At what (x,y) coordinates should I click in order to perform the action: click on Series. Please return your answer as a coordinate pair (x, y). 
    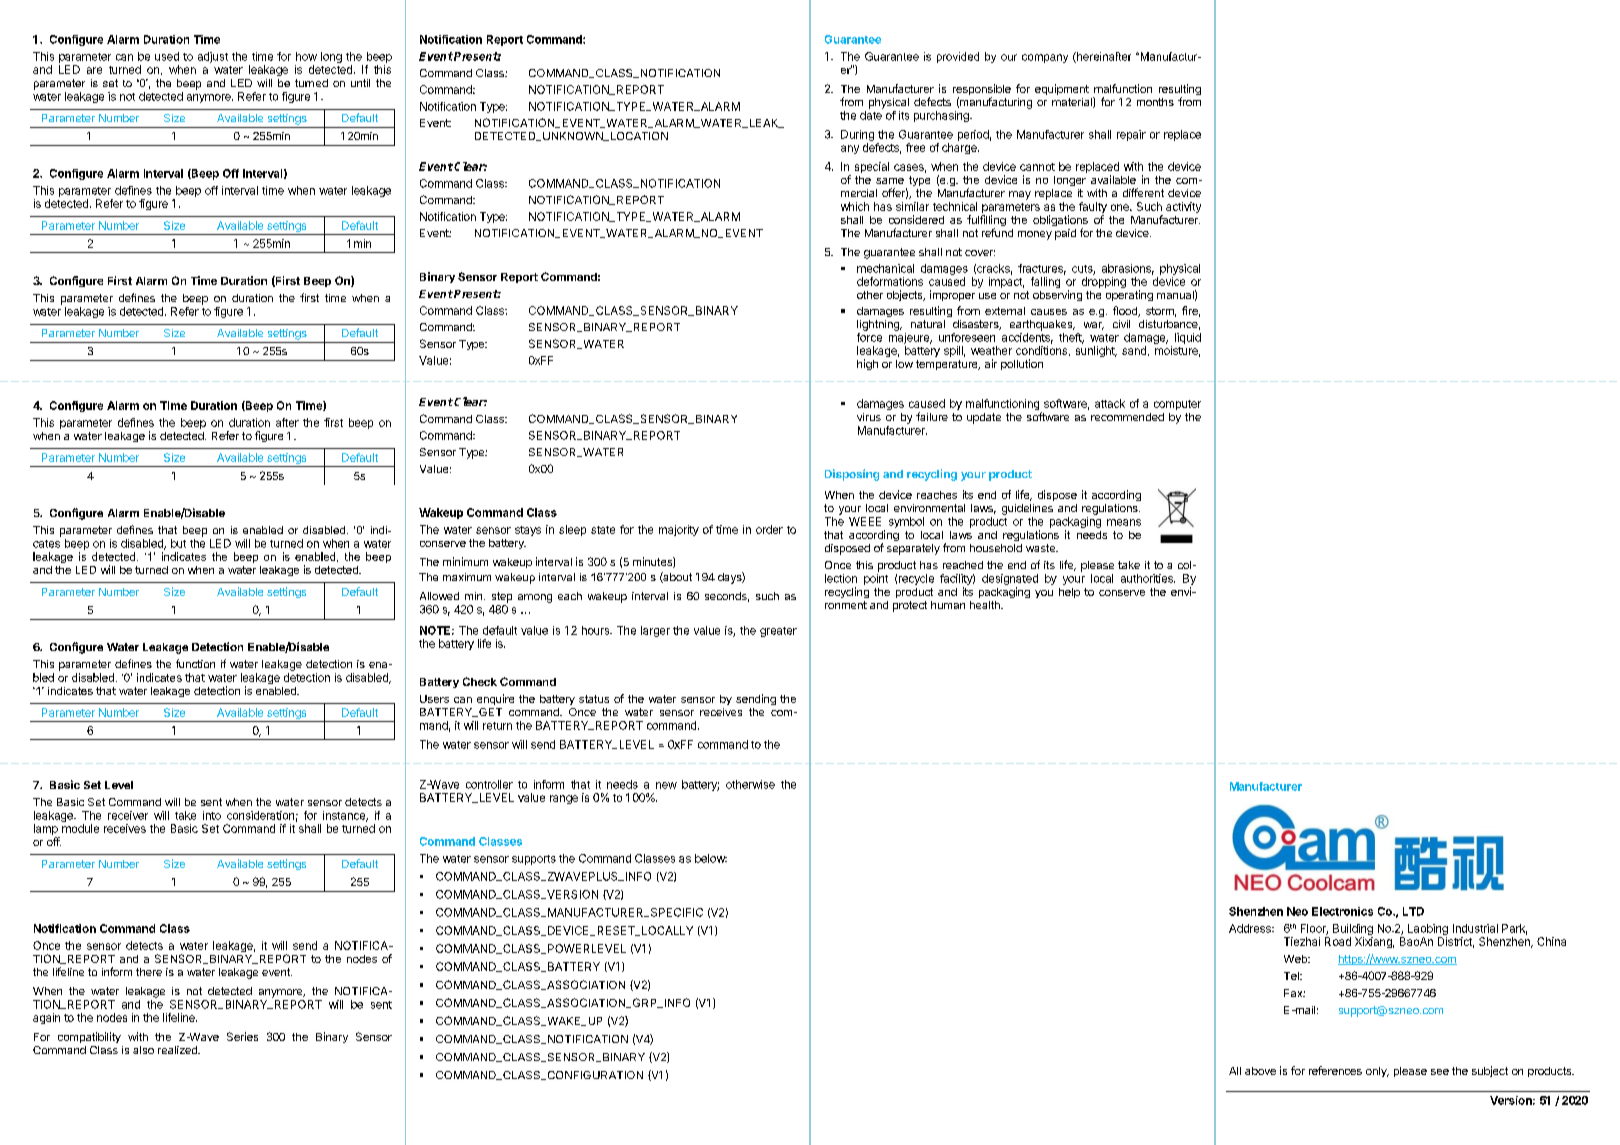
    Looking at the image, I should click on (242, 1036).
